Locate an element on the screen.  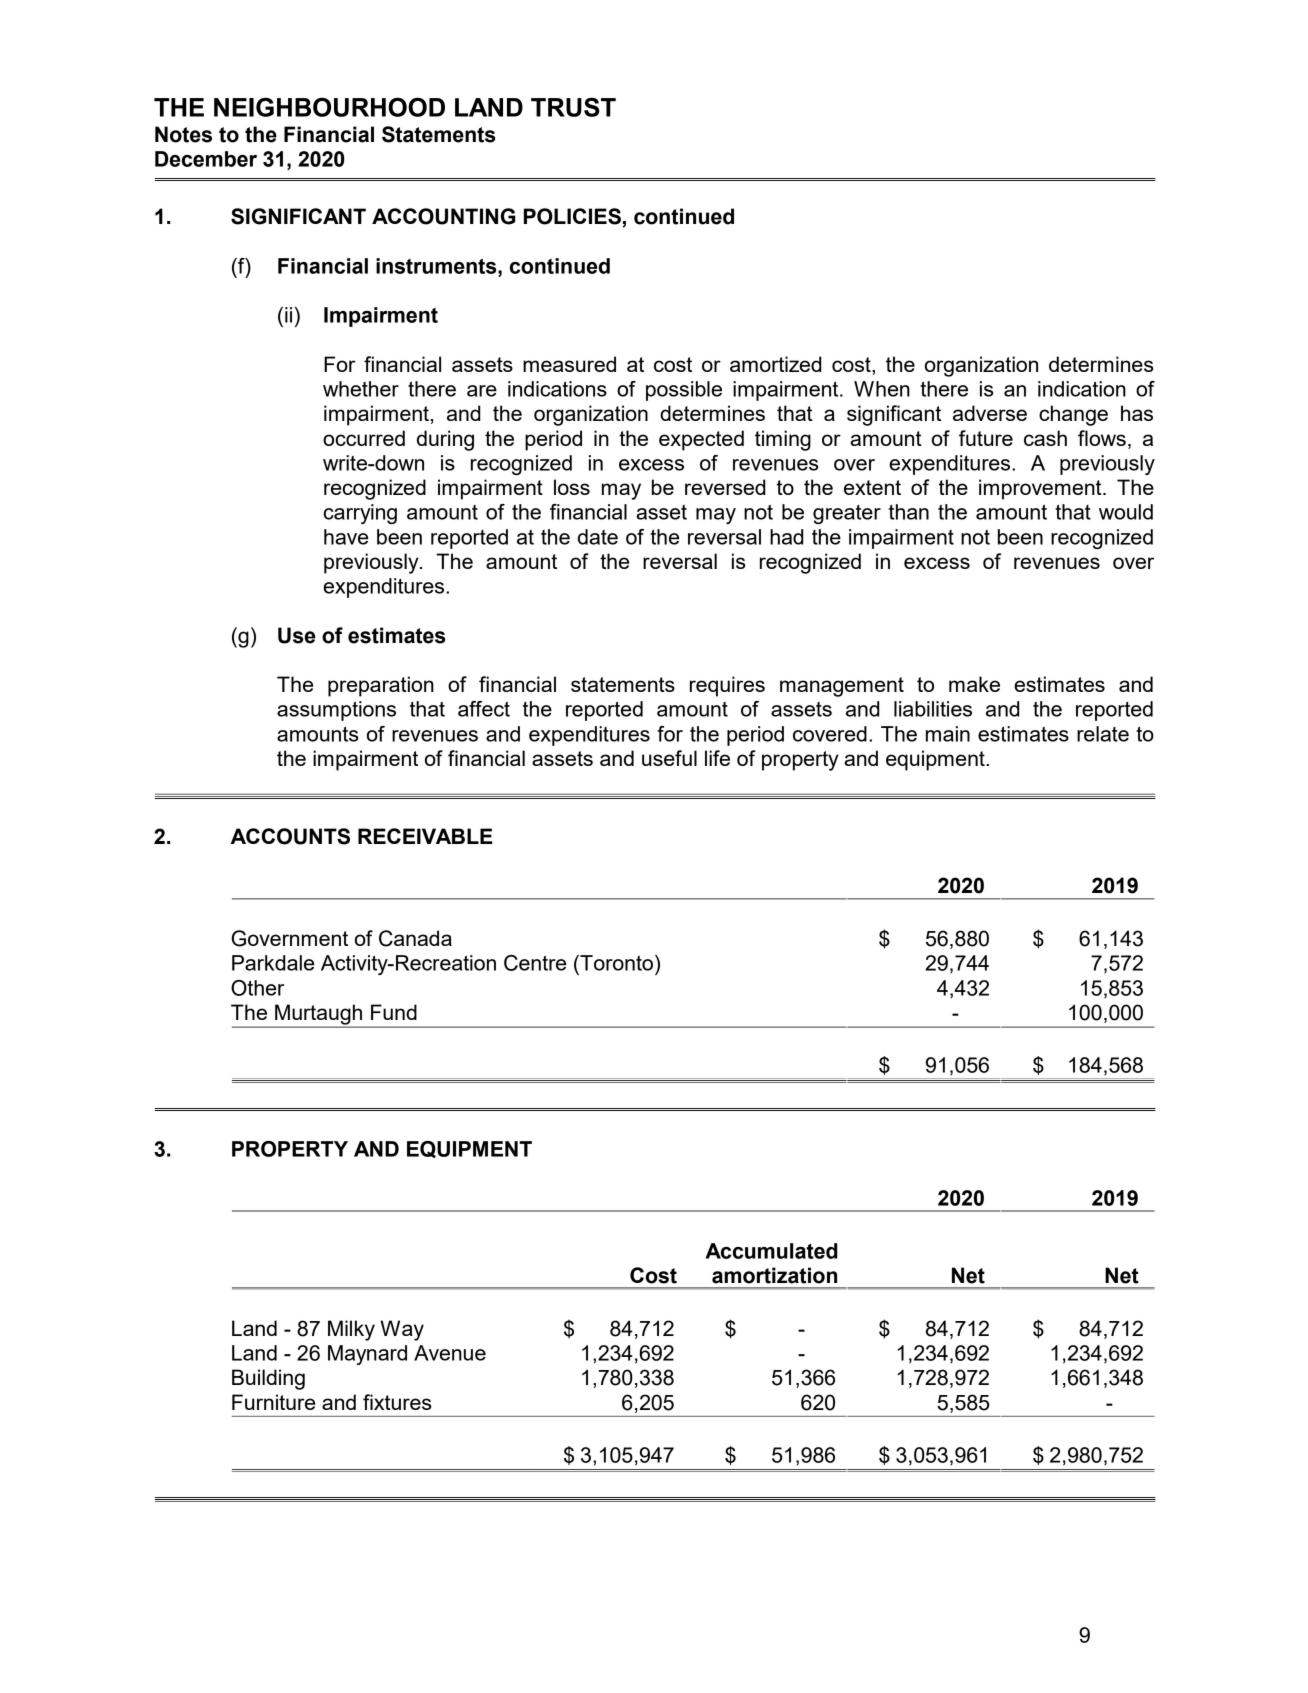
requires is located at coordinates (727, 686).
